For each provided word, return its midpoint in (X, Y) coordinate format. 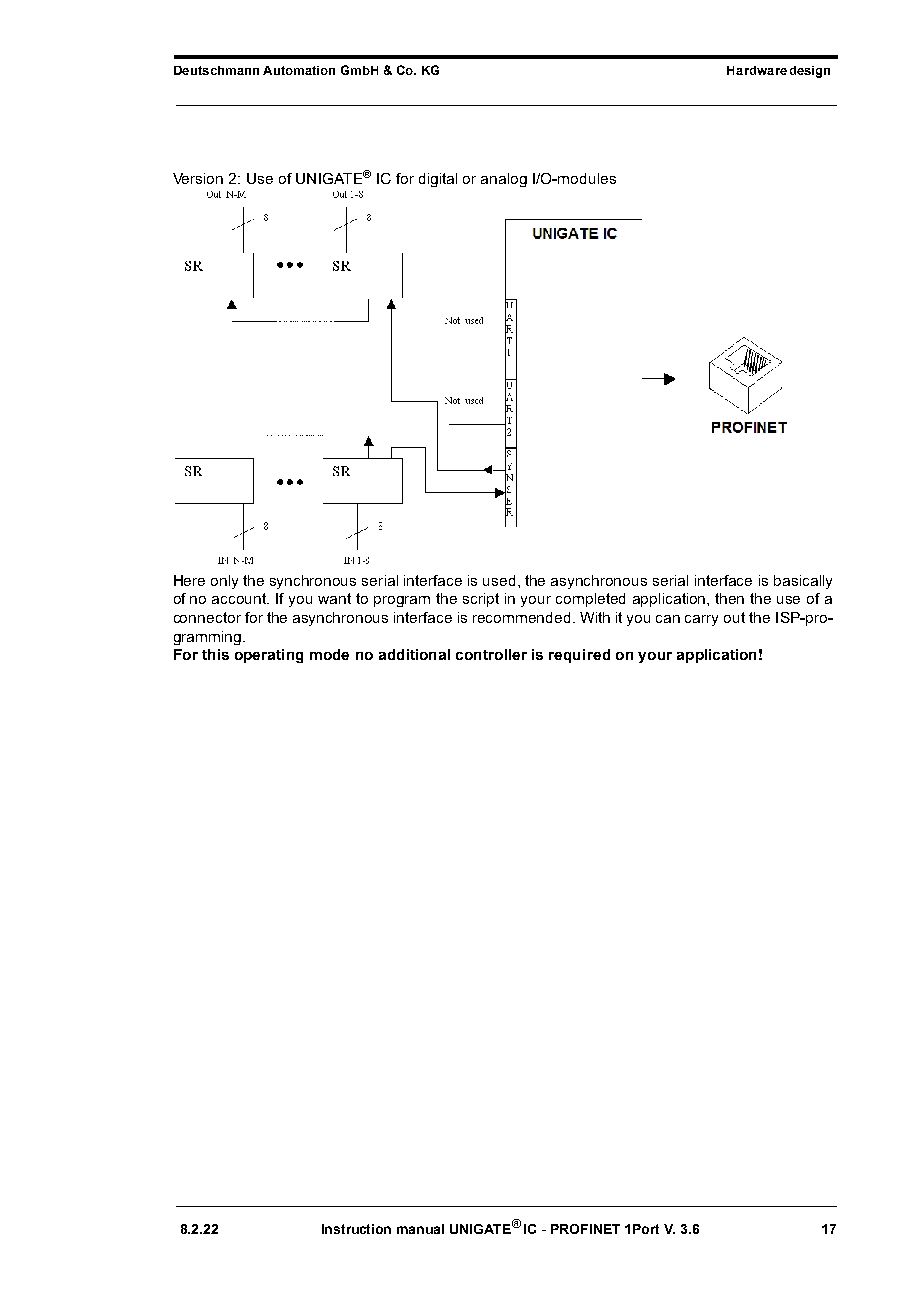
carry (701, 620)
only (224, 582)
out (734, 617)
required (579, 656)
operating (269, 656)
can (668, 619)
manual (420, 1229)
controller (491, 654)
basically (803, 582)
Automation (299, 70)
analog (504, 180)
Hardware (757, 70)
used (499, 580)
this (215, 654)
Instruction (356, 1229)
